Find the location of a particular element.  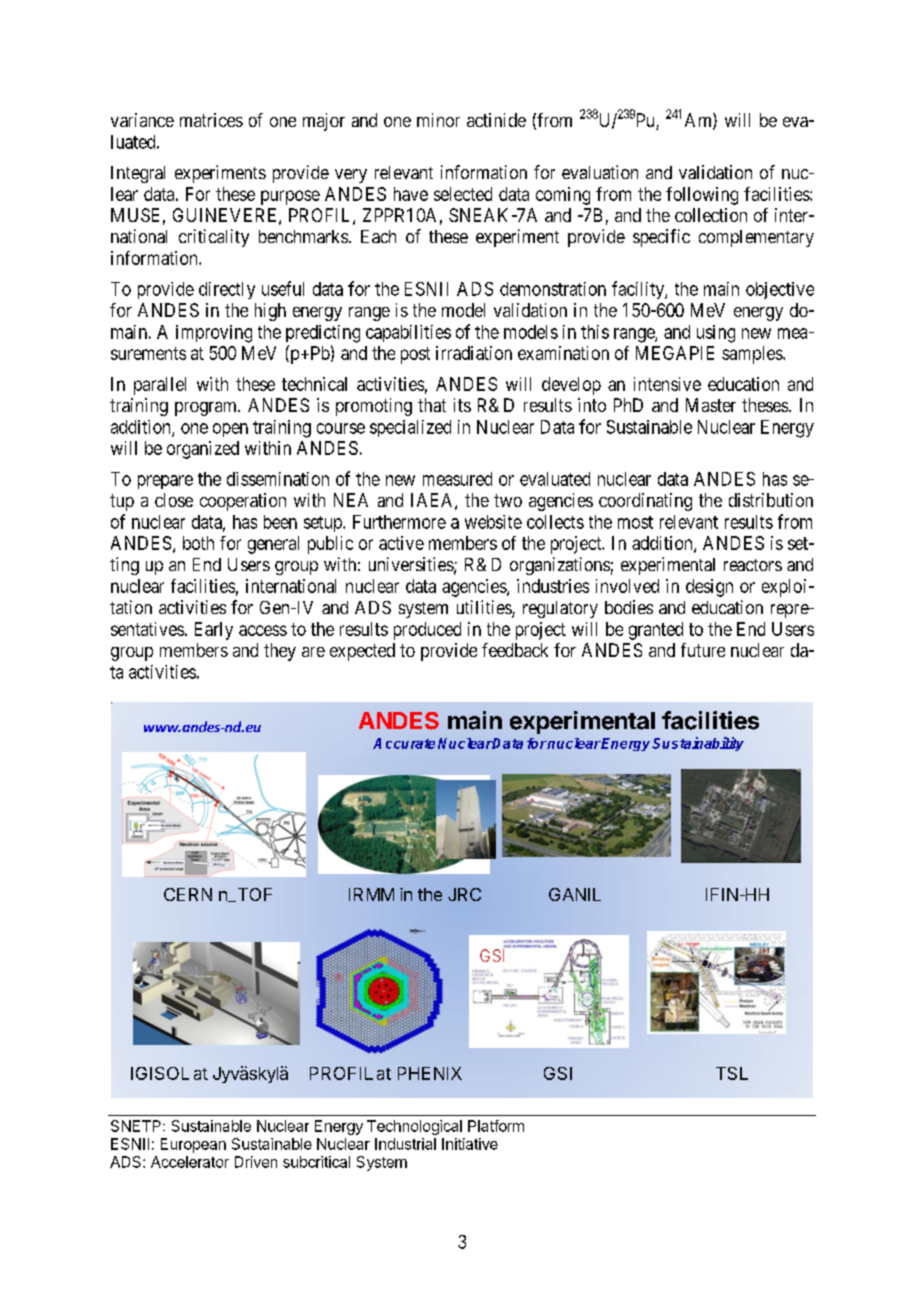

produced is located at coordinates (427, 631).
